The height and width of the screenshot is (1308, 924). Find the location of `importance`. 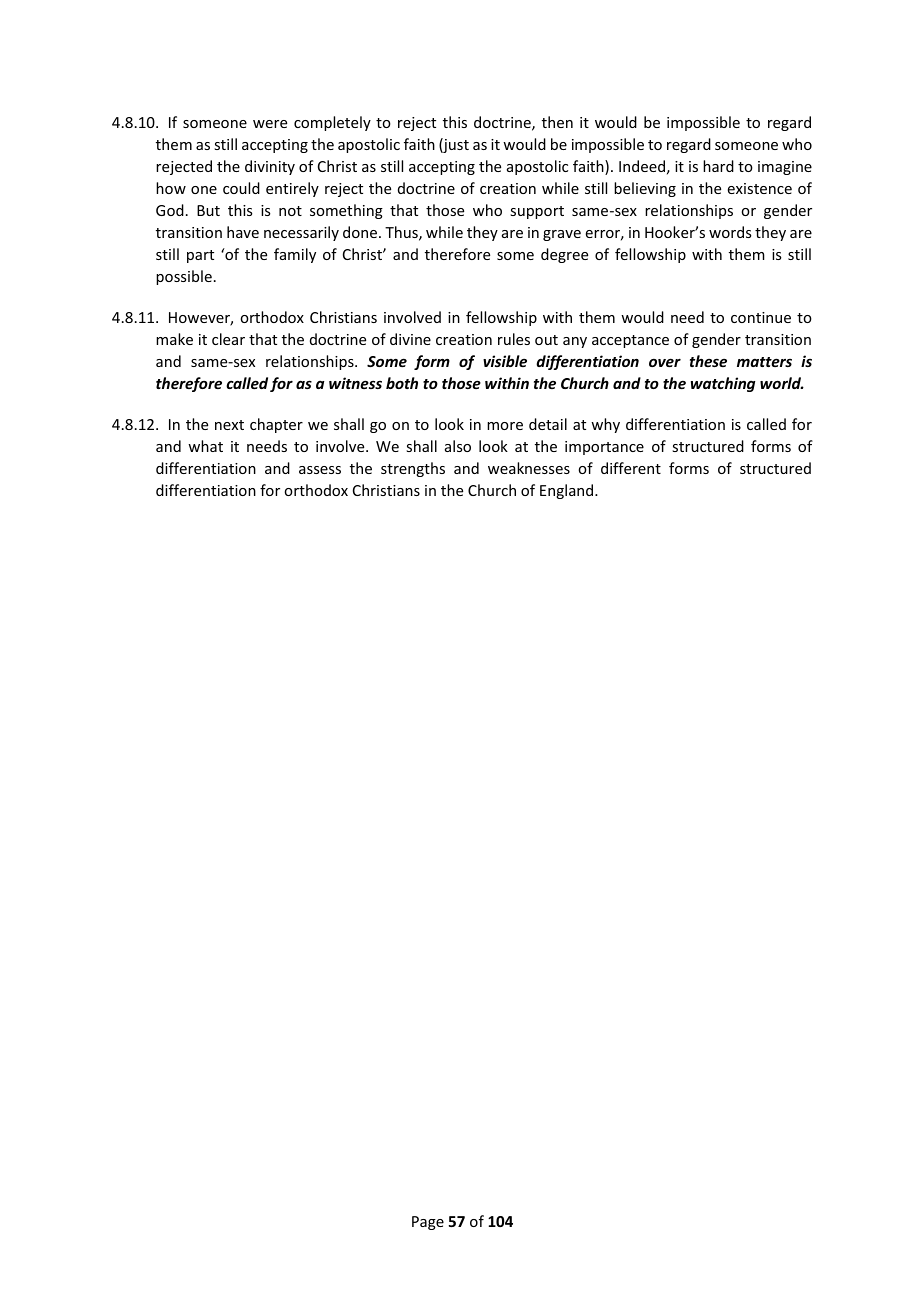

importance is located at coordinates (604, 448).
